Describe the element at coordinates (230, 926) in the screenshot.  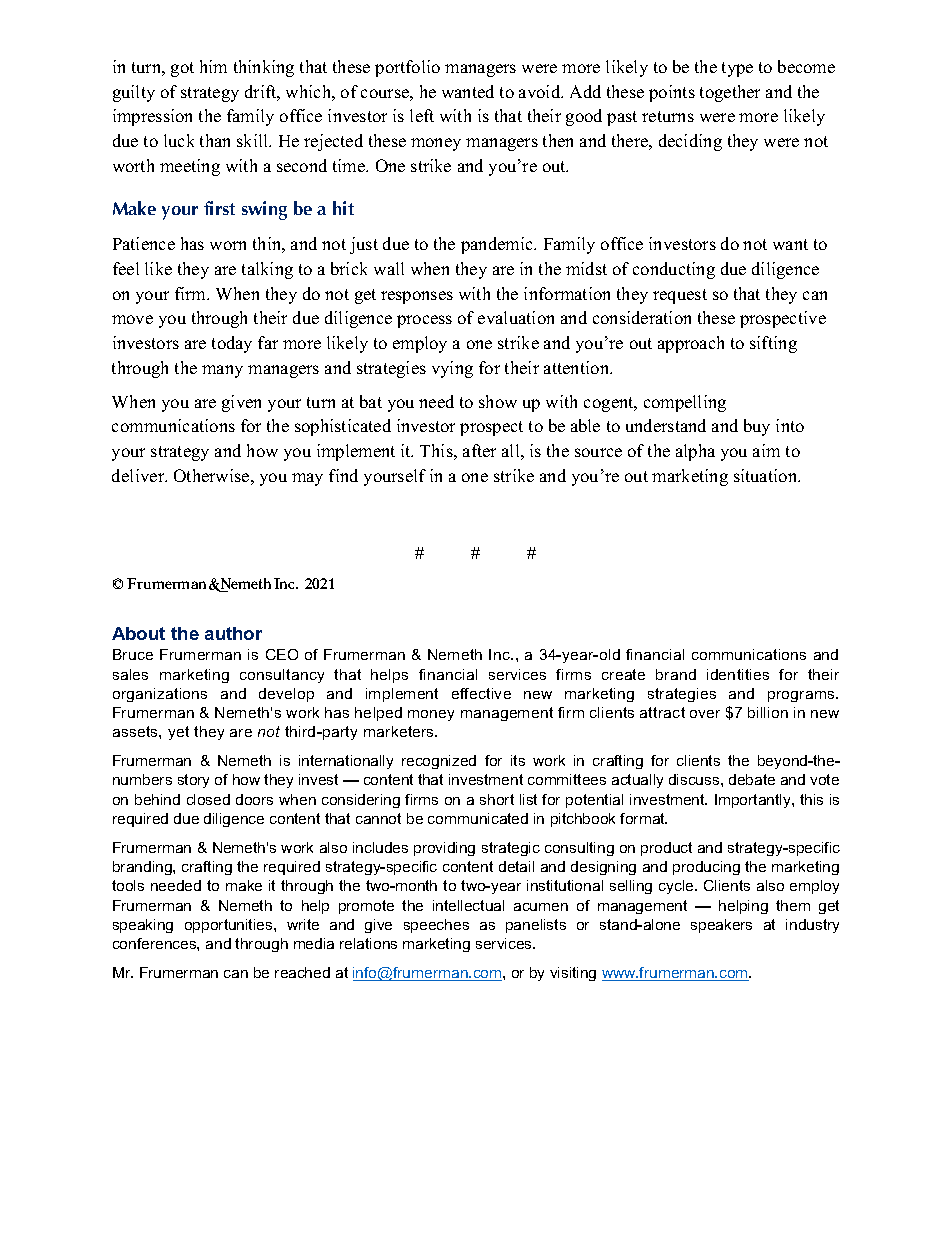
I see `opportunities` at that location.
